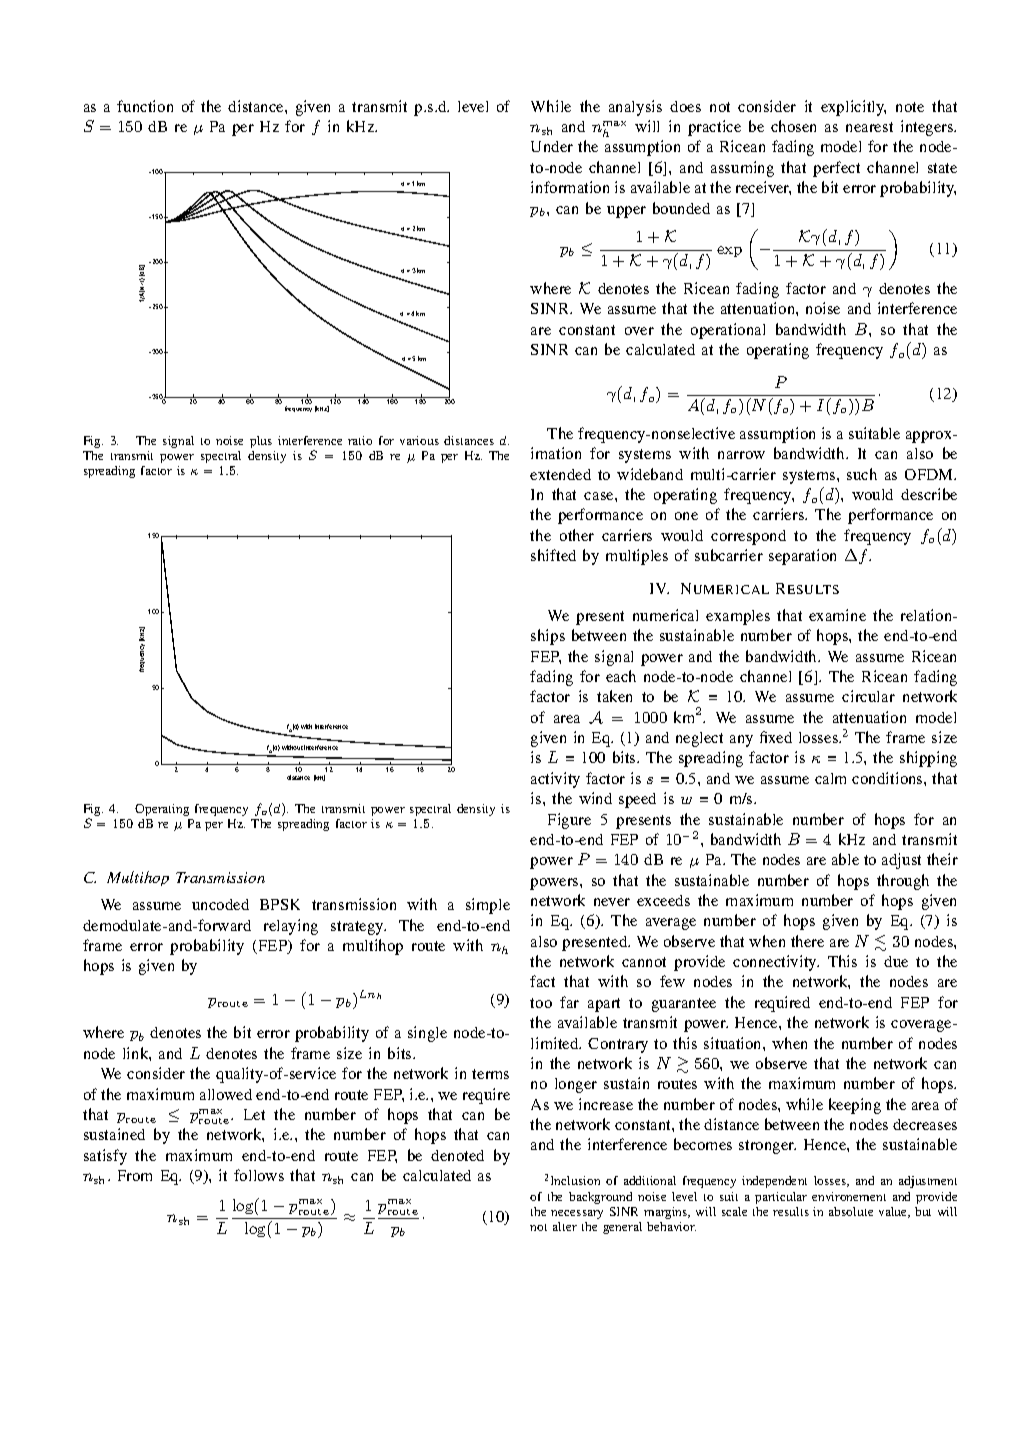 The width and height of the document is (1013, 1433). I want to click on Under, so click(552, 146).
